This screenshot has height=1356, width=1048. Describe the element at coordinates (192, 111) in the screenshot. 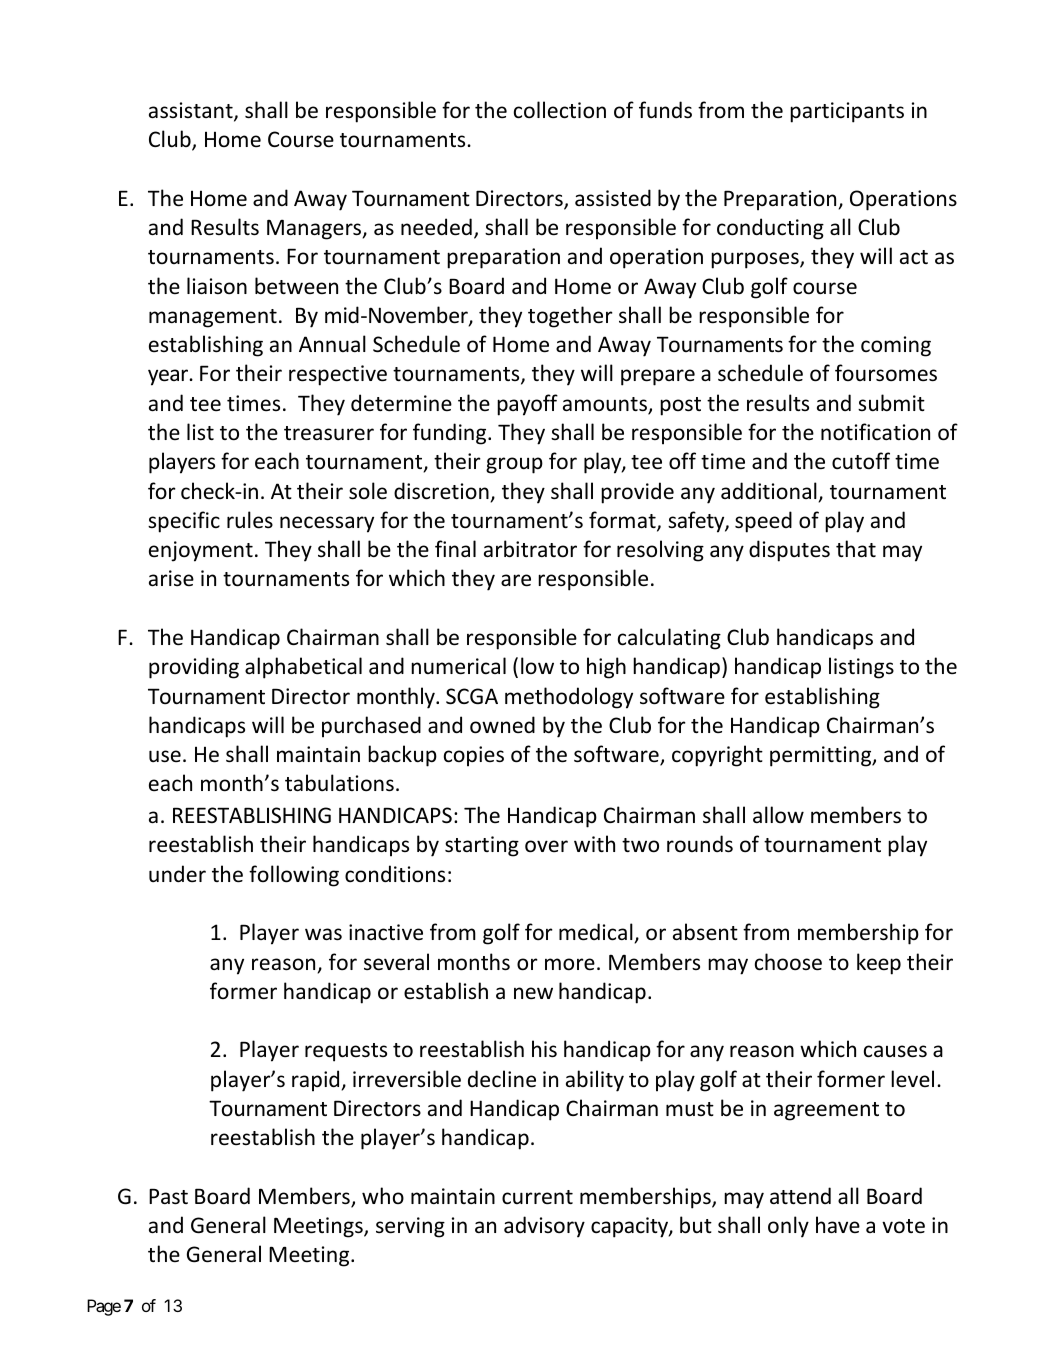

I see `assistant` at that location.
